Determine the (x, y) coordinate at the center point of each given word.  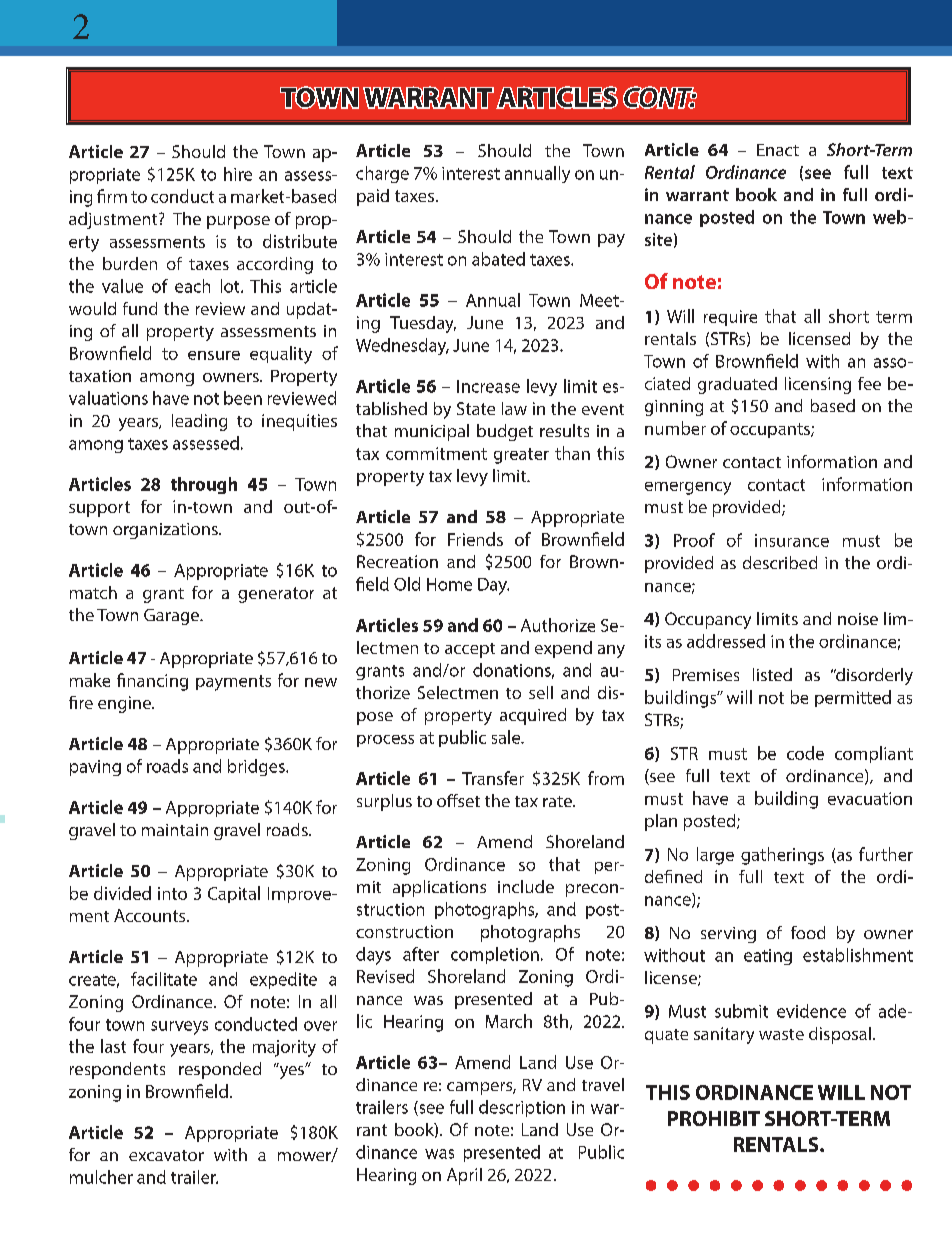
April (464, 1176)
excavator (166, 1155)
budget (505, 432)
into (172, 893)
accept (470, 650)
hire (238, 174)
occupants (771, 430)
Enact (778, 150)
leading (199, 422)
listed (772, 674)
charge (382, 174)
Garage (172, 617)
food (808, 932)
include (526, 886)
